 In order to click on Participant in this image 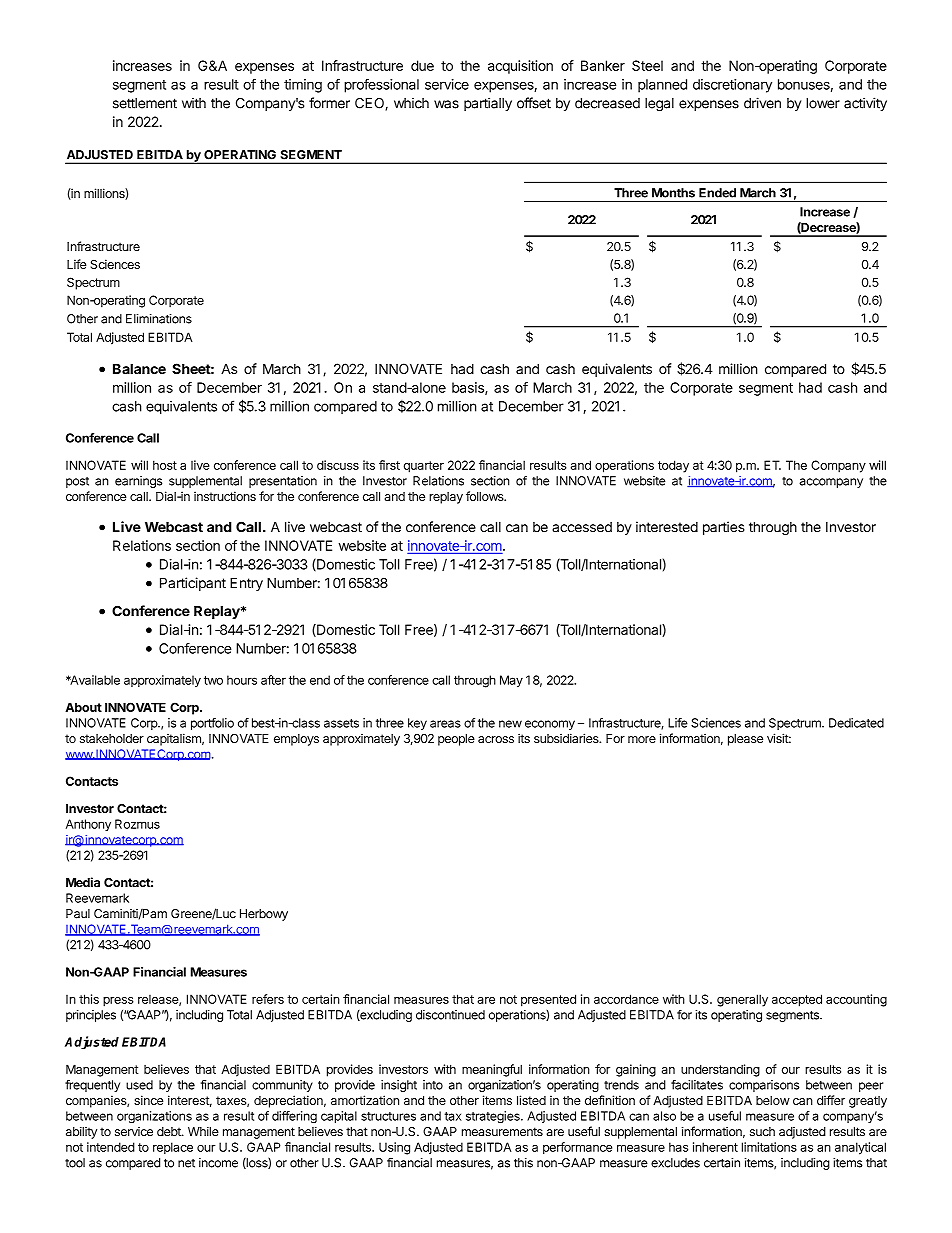, I will do `click(193, 584)`.
